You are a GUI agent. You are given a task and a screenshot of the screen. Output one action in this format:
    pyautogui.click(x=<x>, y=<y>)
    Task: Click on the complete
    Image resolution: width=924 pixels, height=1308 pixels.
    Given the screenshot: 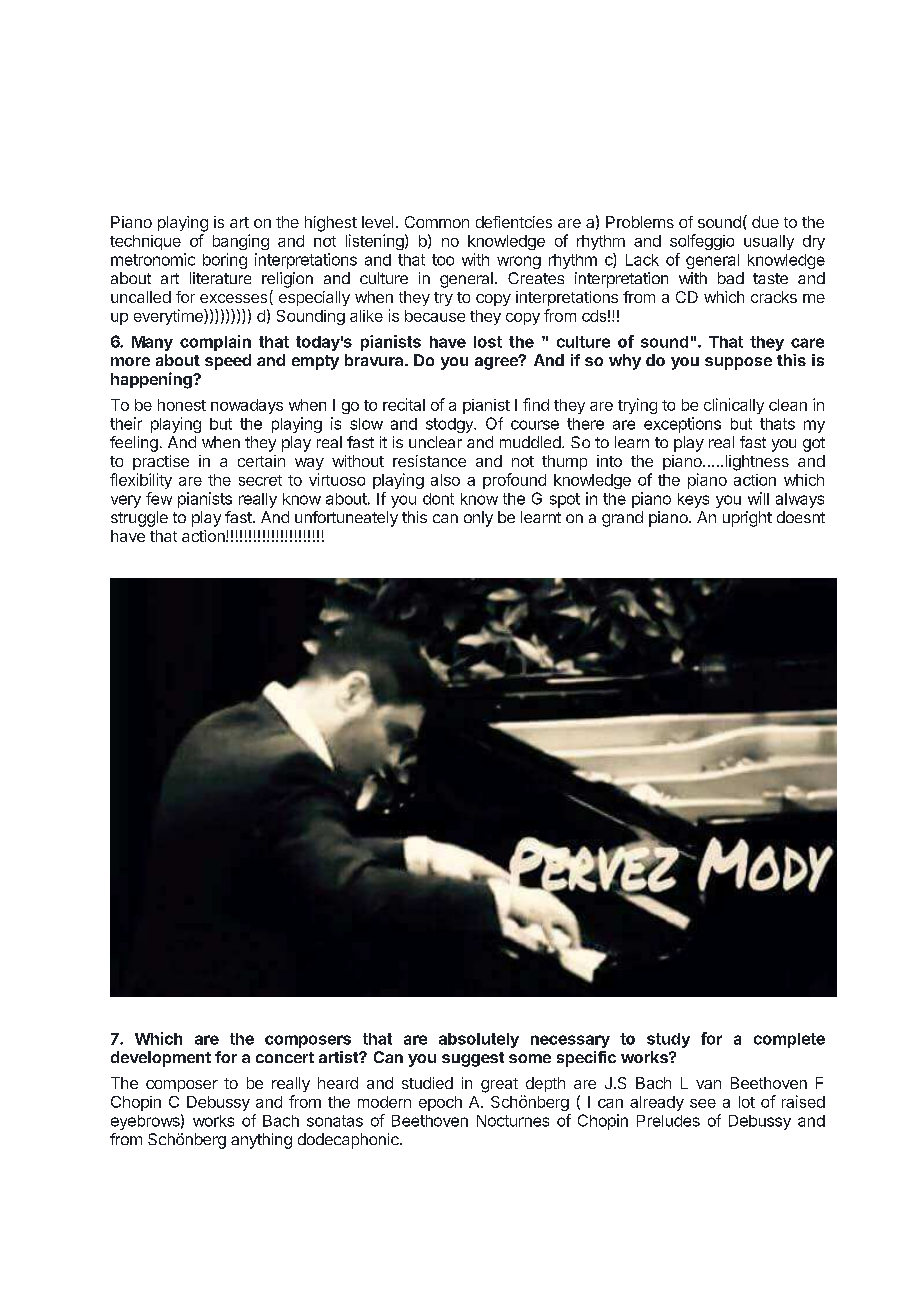 What is the action you would take?
    pyautogui.click(x=789, y=1040)
